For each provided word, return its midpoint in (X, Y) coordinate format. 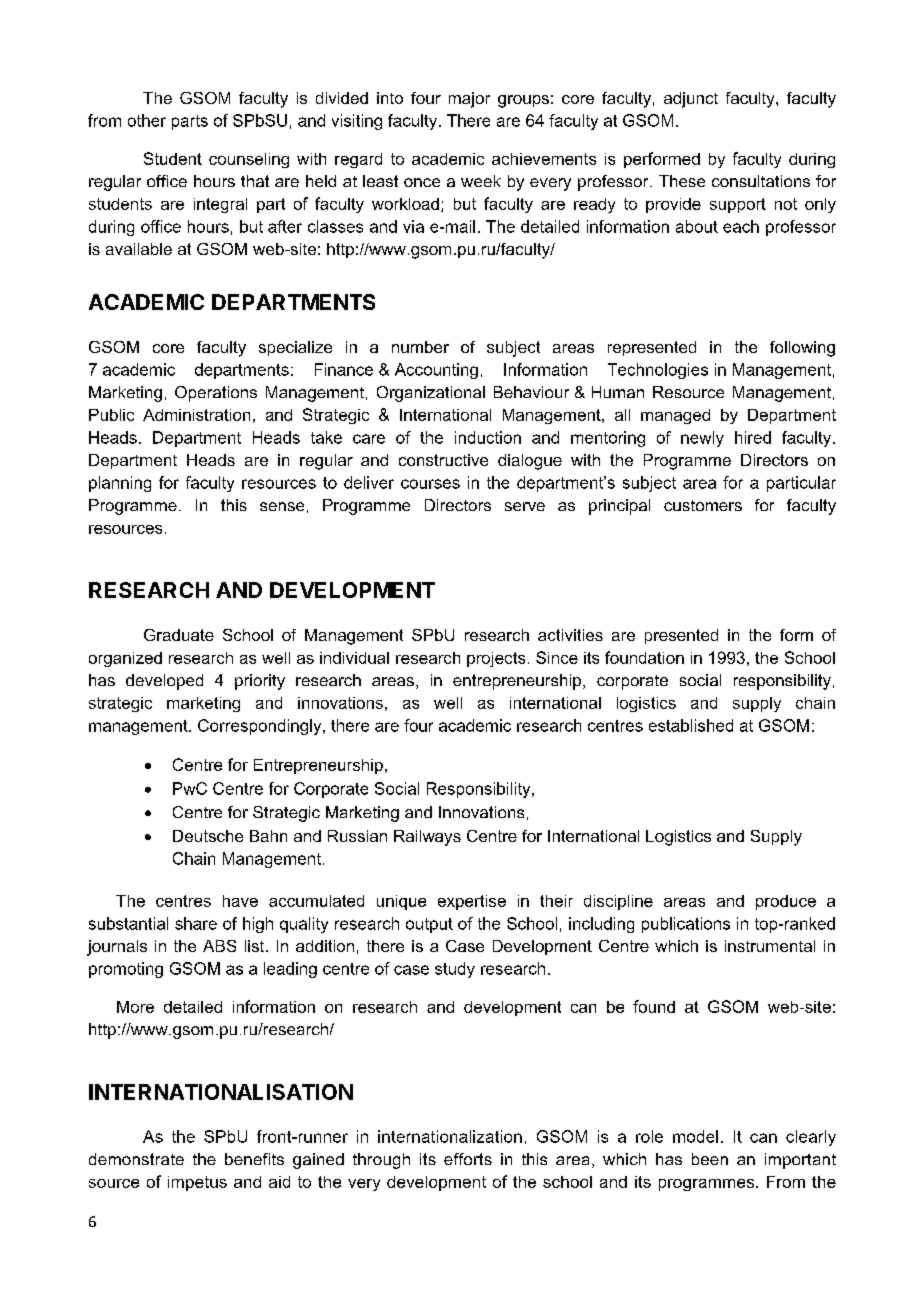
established (691, 725)
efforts (468, 1159)
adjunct (691, 100)
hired (753, 437)
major (469, 100)
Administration (196, 415)
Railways (427, 838)
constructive (443, 460)
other (147, 120)
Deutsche (208, 836)
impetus (197, 1183)
